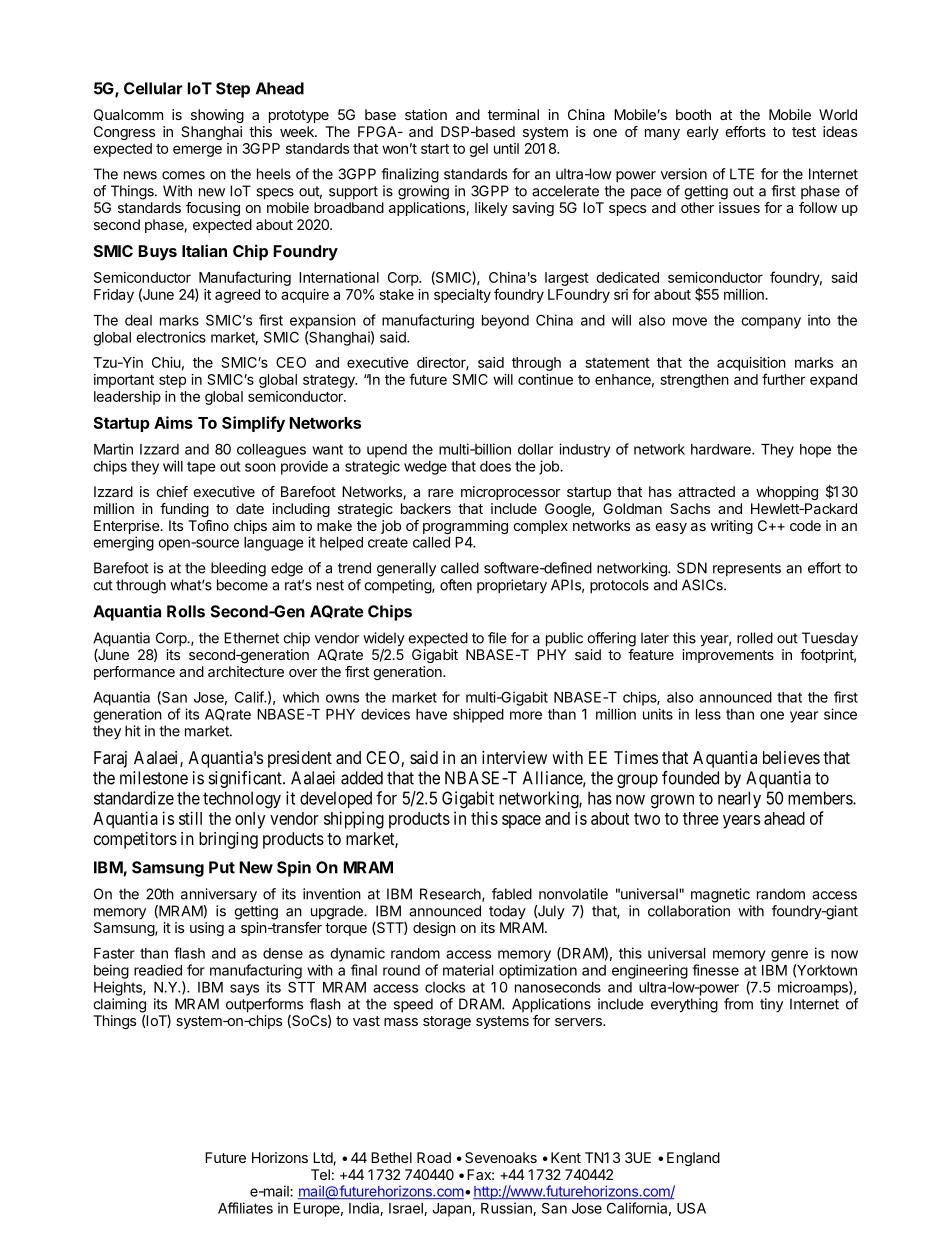 The height and width of the screenshot is (1233, 952). Describe the element at coordinates (804, 132) in the screenshot. I see `test` at that location.
